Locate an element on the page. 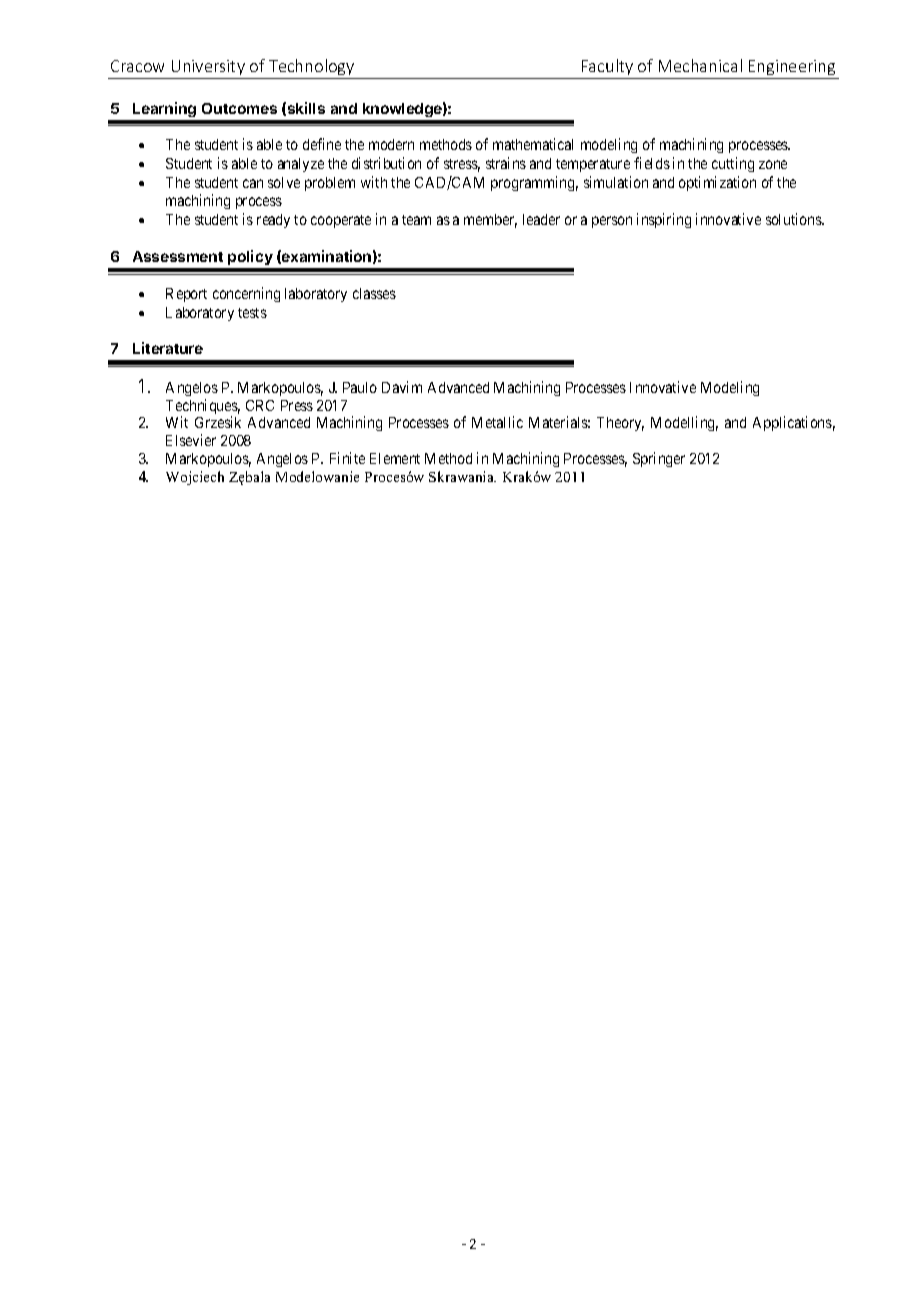 This image has width=924, height=1308. University is located at coordinates (208, 67).
